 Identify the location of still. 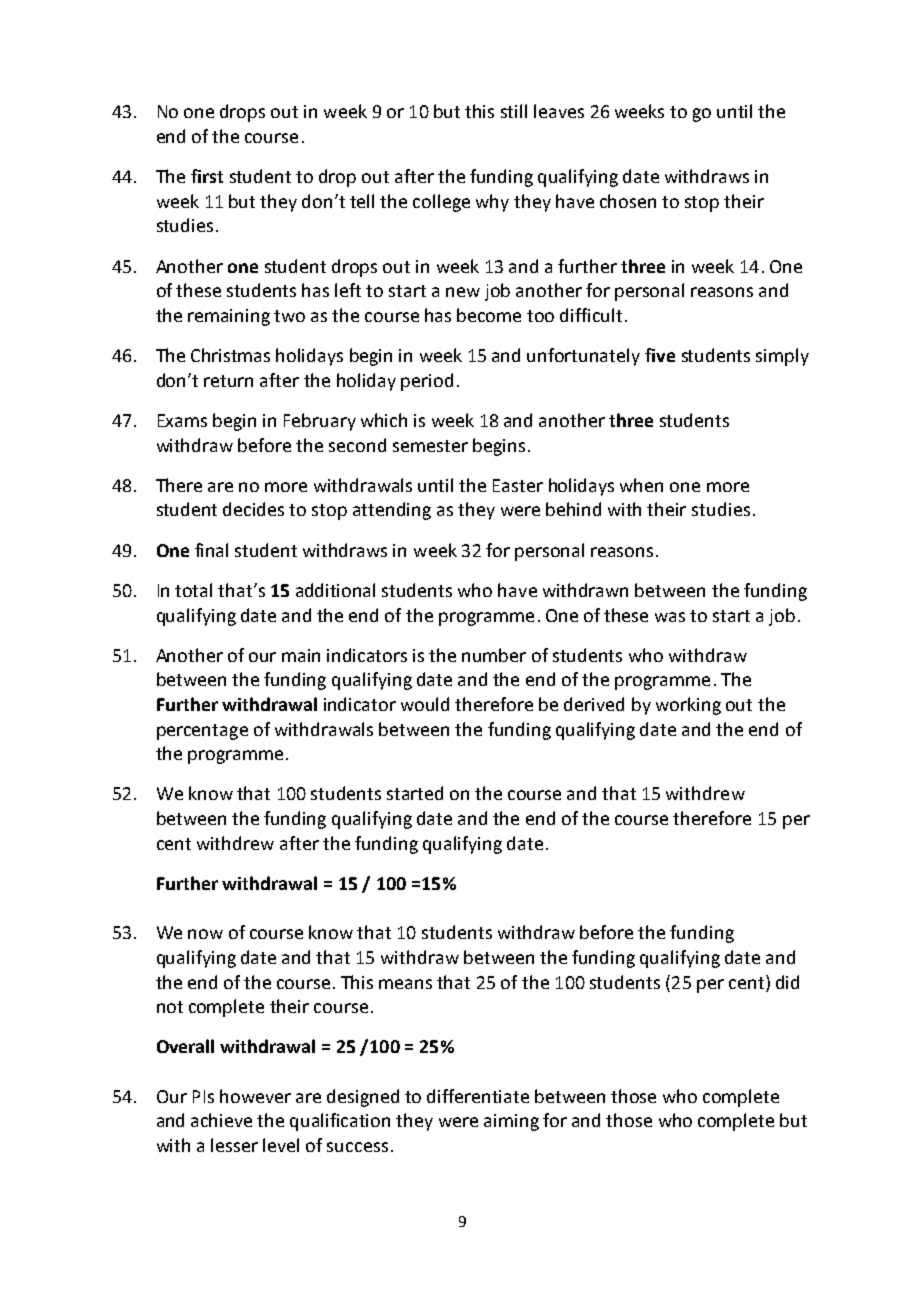
(514, 111).
